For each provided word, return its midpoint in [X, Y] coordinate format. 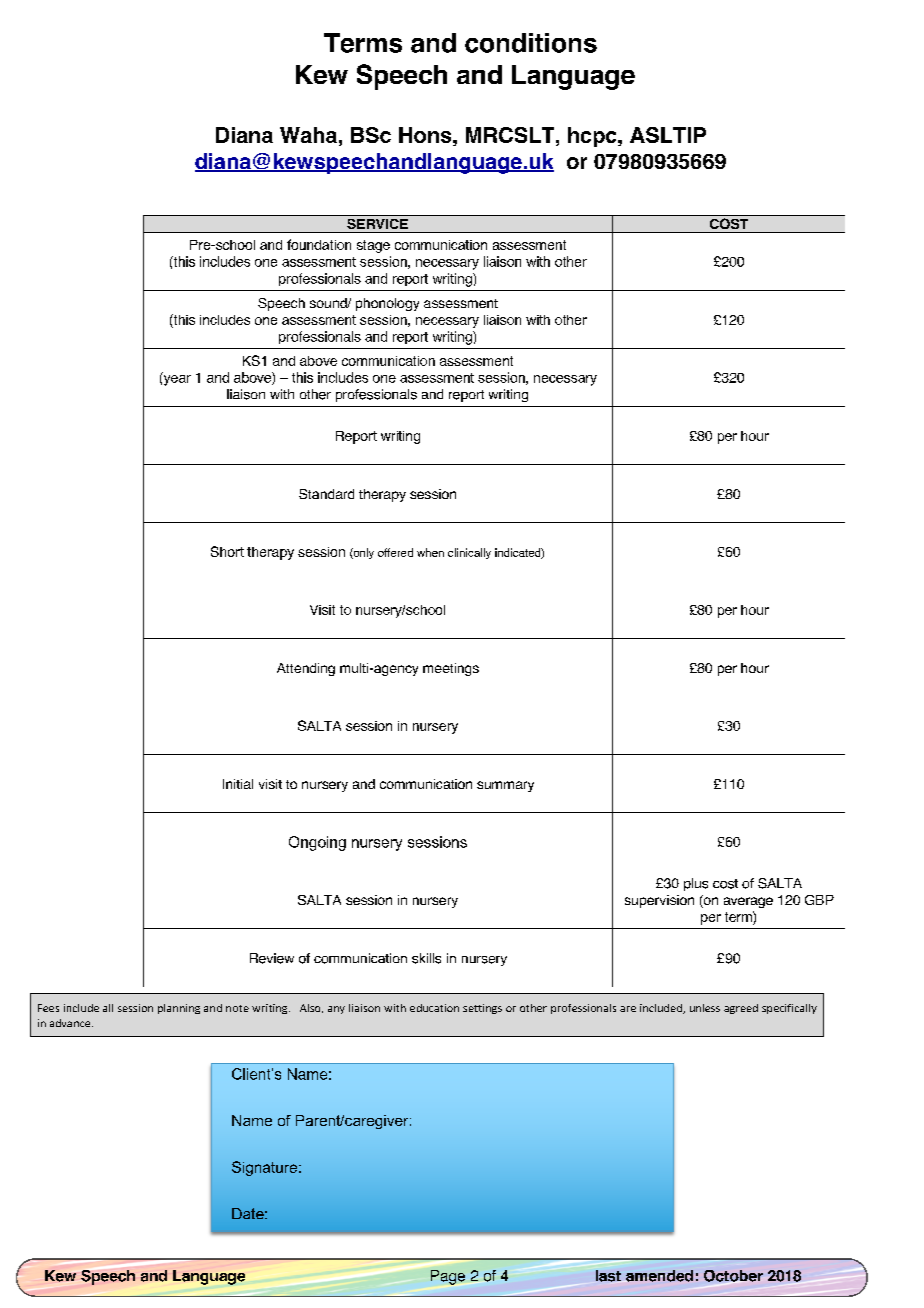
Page [448, 1277]
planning [179, 1009]
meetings [451, 669]
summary [505, 786]
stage [373, 246]
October [733, 1276]
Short [227, 551]
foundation [319, 244]
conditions [531, 43]
